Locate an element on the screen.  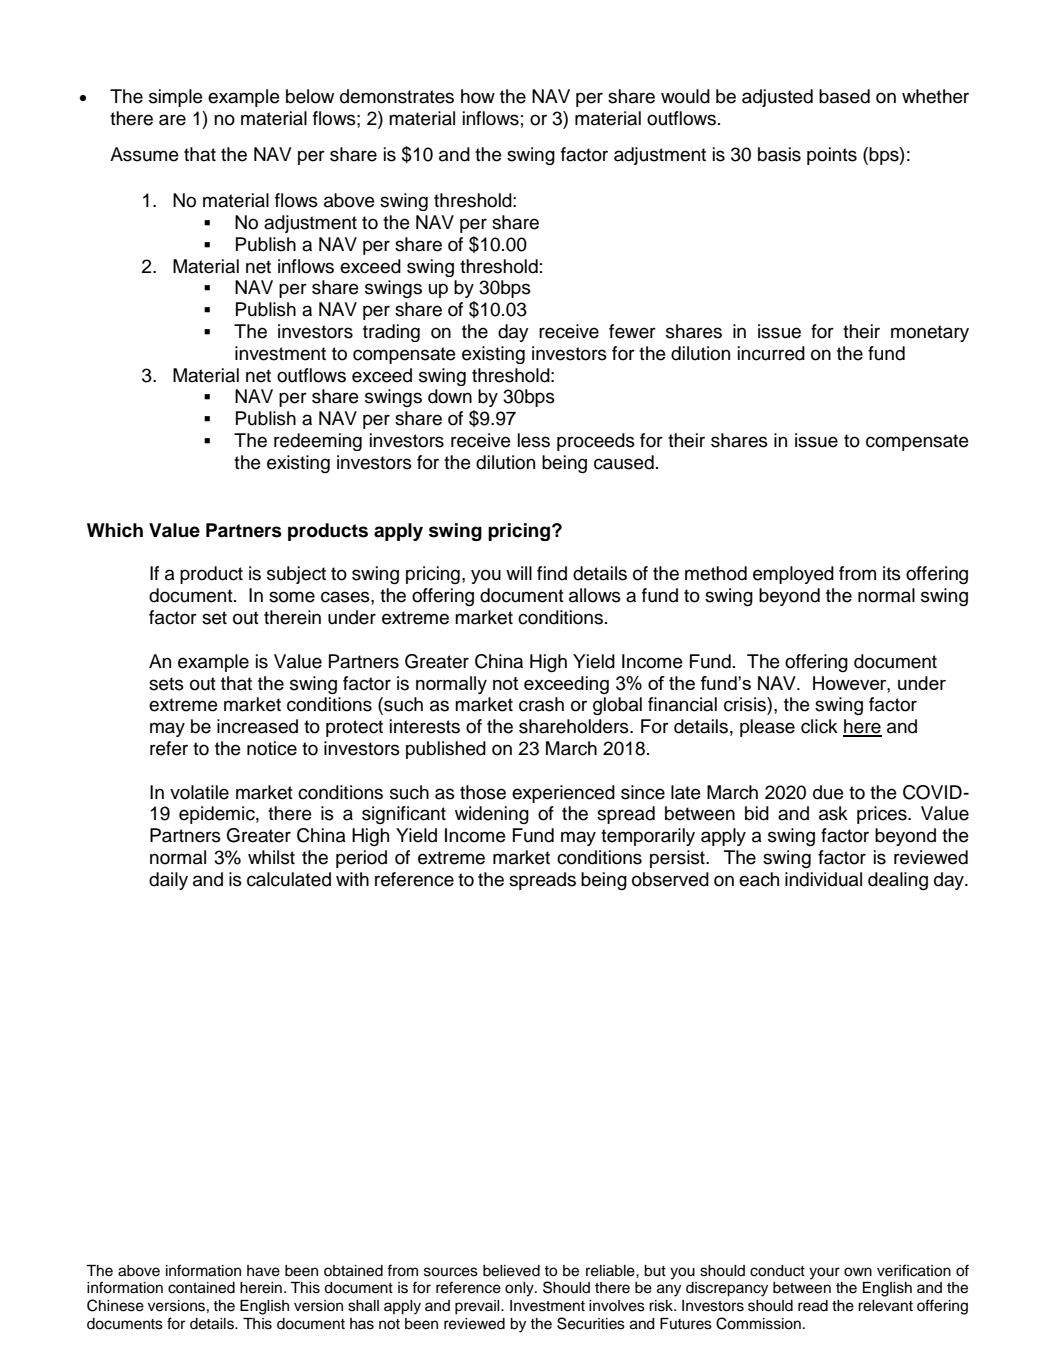
contained is located at coordinates (201, 1288).
